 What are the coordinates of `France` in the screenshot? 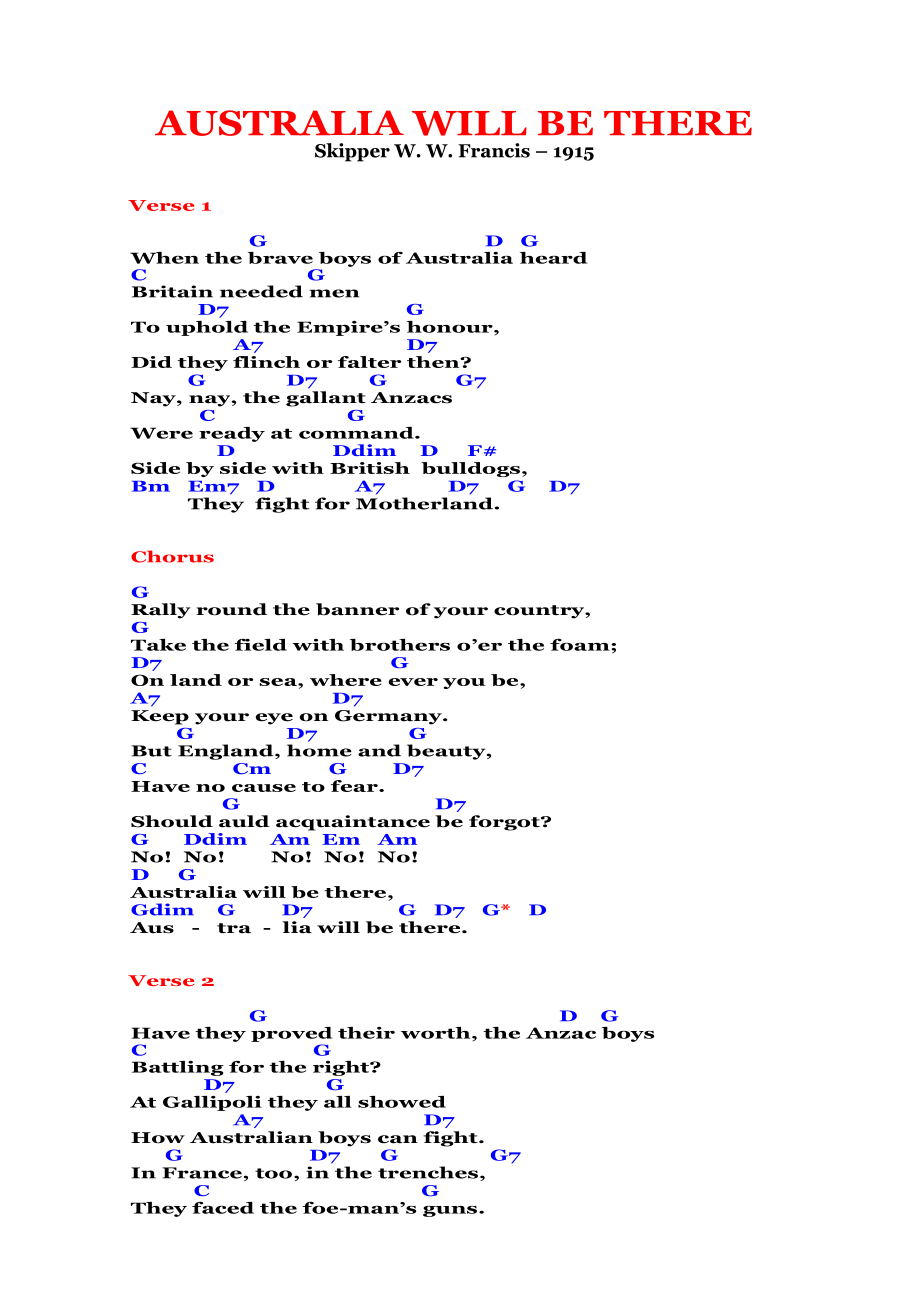 It's located at (202, 1173).
